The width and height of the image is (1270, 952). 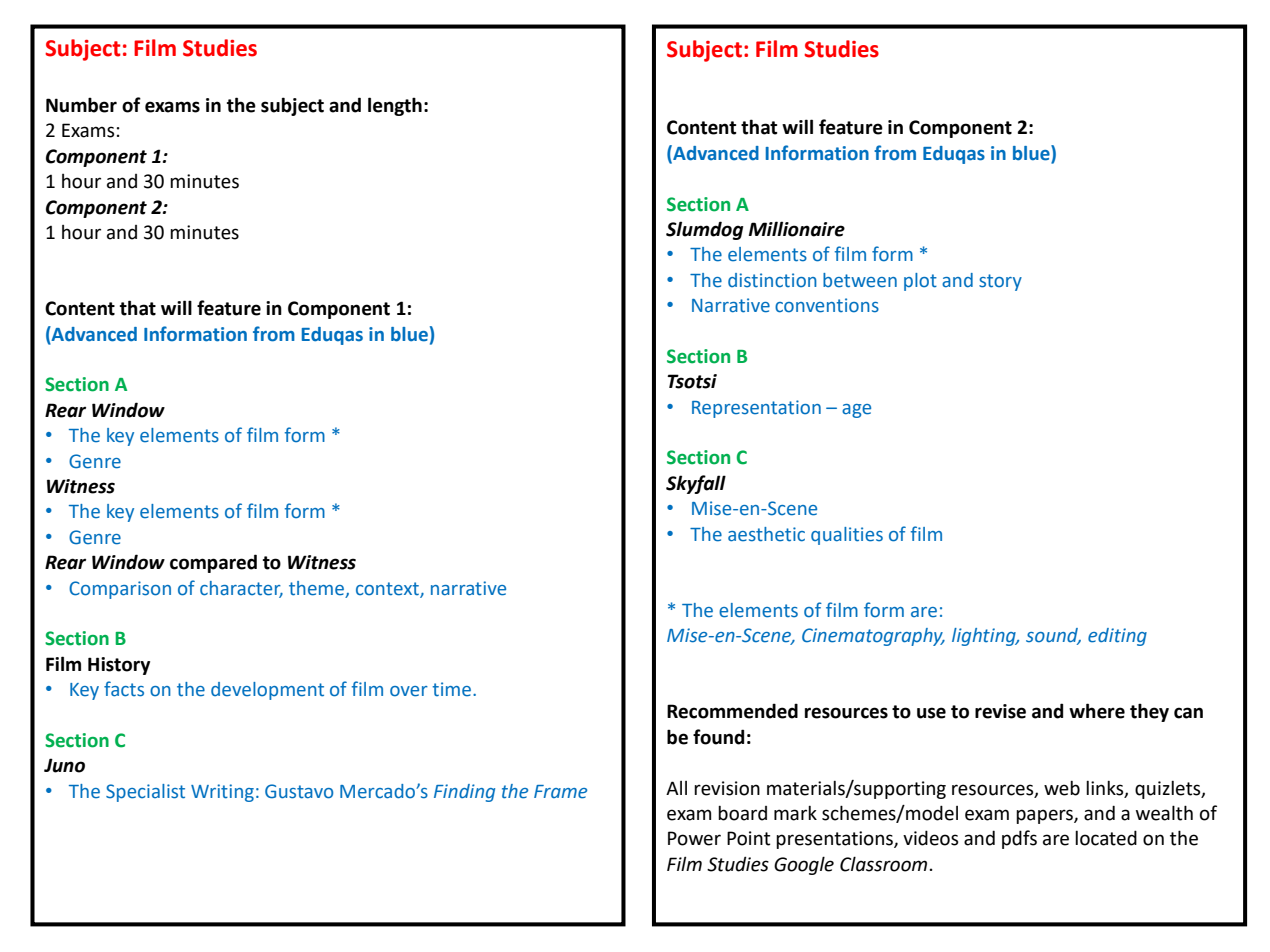 I want to click on length, so click(x=395, y=106).
